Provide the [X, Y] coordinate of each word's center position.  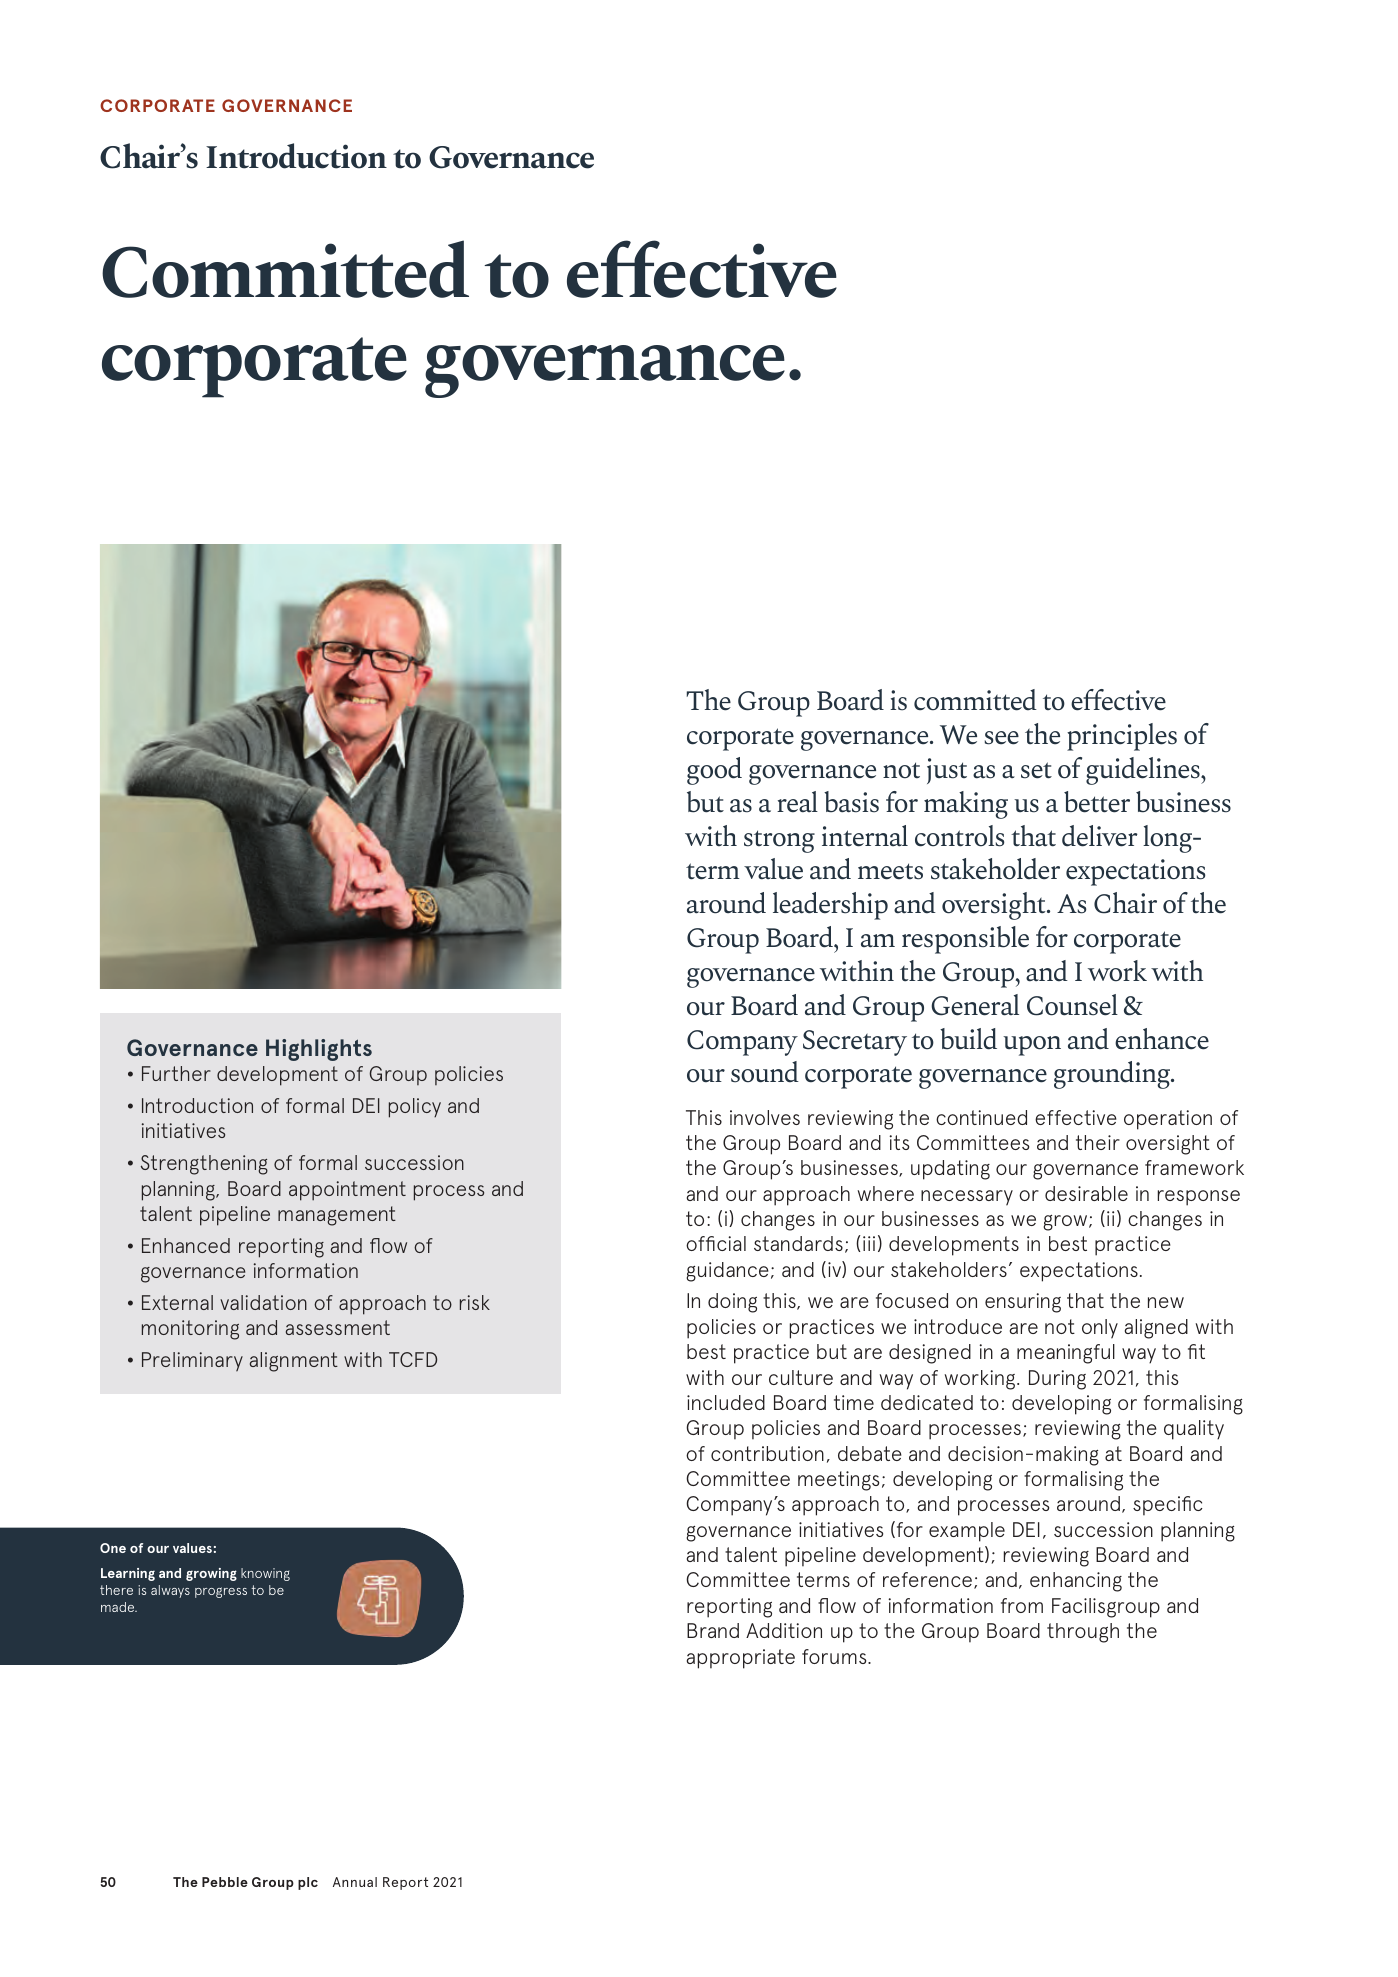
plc [308, 1883]
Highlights [319, 1050]
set [1036, 770]
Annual [355, 1882]
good [714, 771]
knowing [265, 1574]
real [797, 802]
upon [1032, 1046]
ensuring [1023, 1303]
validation [263, 1302]
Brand [713, 1630]
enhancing [1076, 1582]
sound [765, 1072]
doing [732, 1303]
